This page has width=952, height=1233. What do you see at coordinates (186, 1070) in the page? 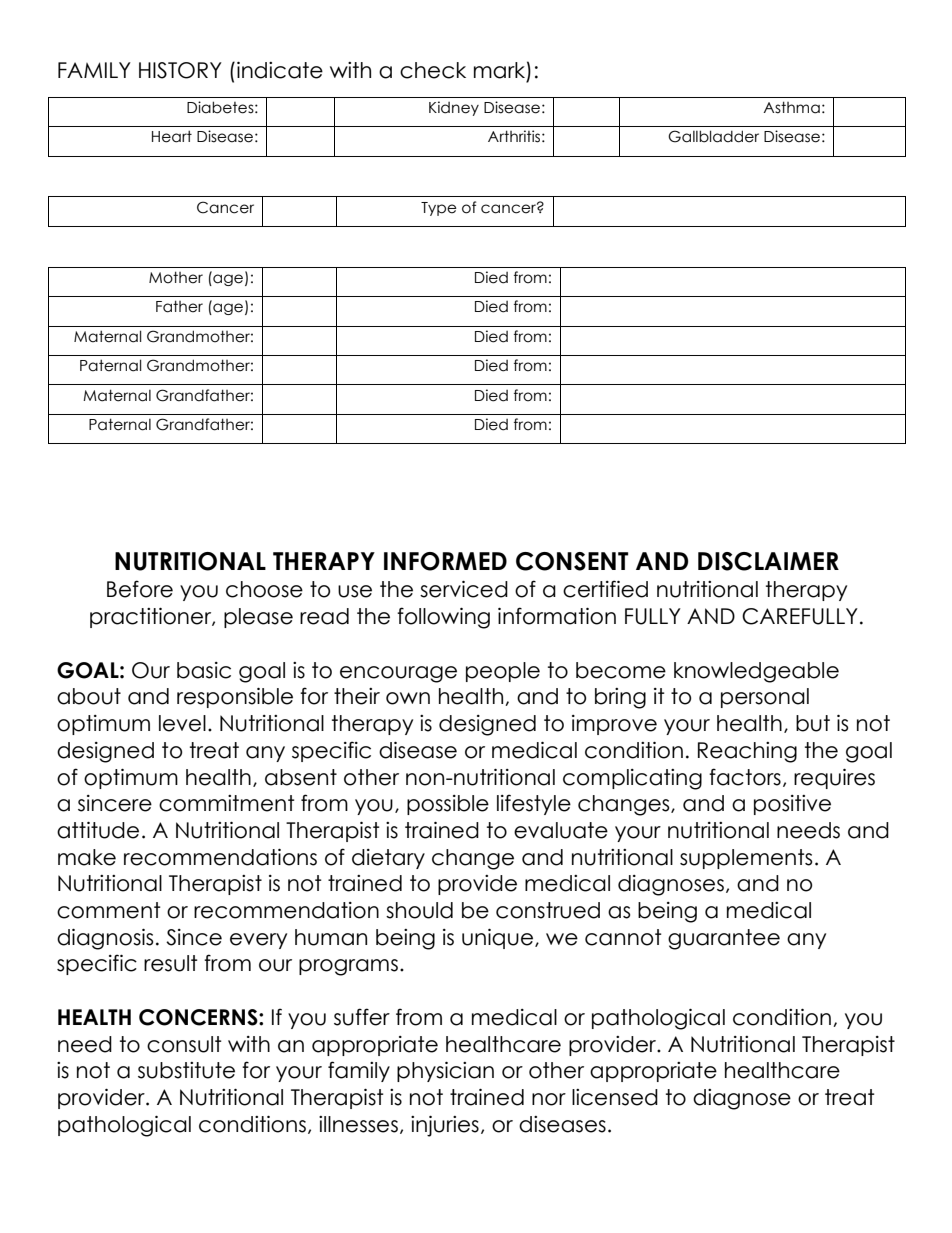
I see `substitute` at bounding box center [186, 1070].
